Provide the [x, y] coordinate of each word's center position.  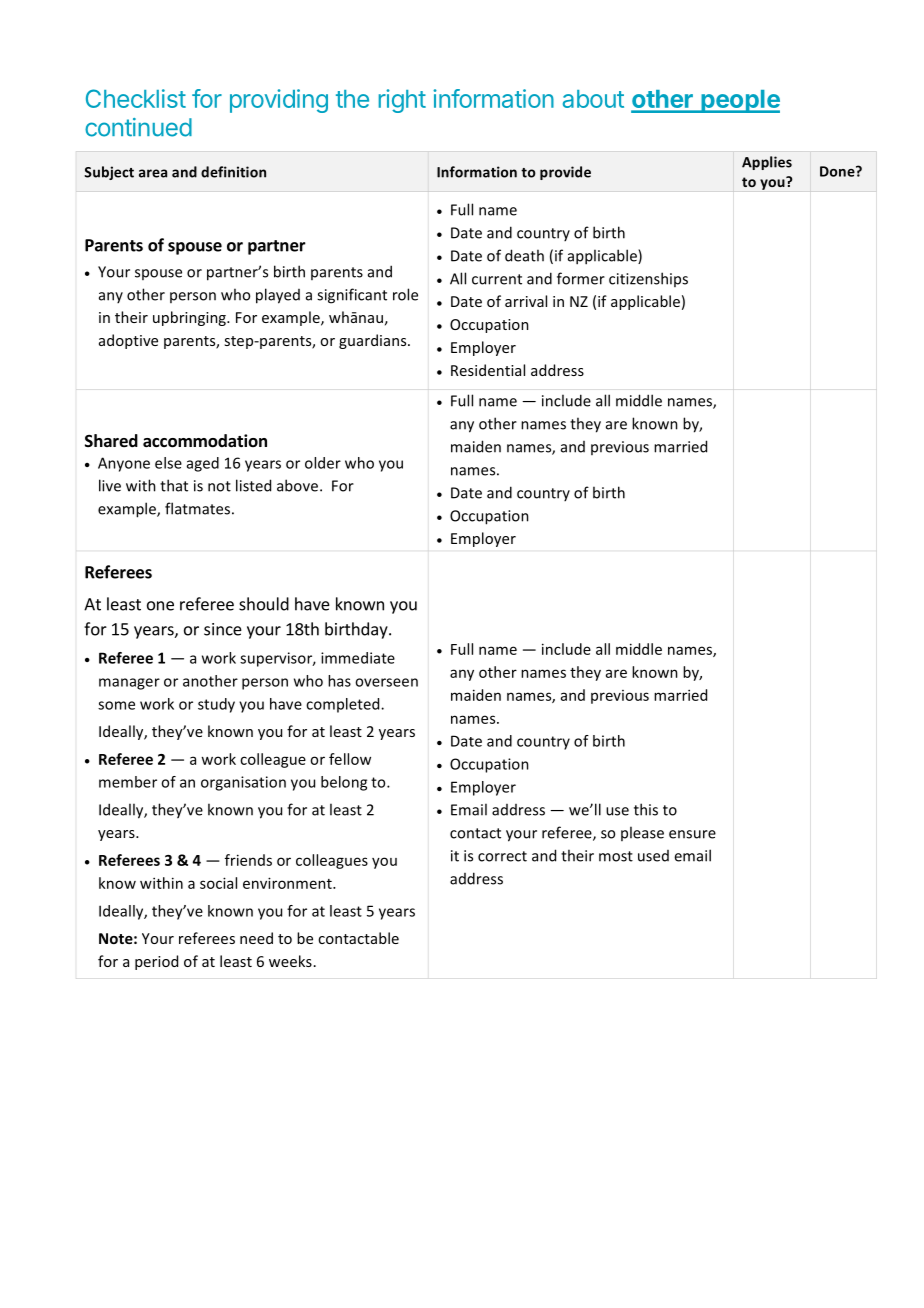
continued [138, 127]
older [323, 463]
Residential [488, 370]
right [402, 101]
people [739, 101]
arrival [526, 301]
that [174, 485]
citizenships [648, 279]
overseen [386, 682]
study [216, 705]
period [156, 962]
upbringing [190, 318]
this [646, 809]
